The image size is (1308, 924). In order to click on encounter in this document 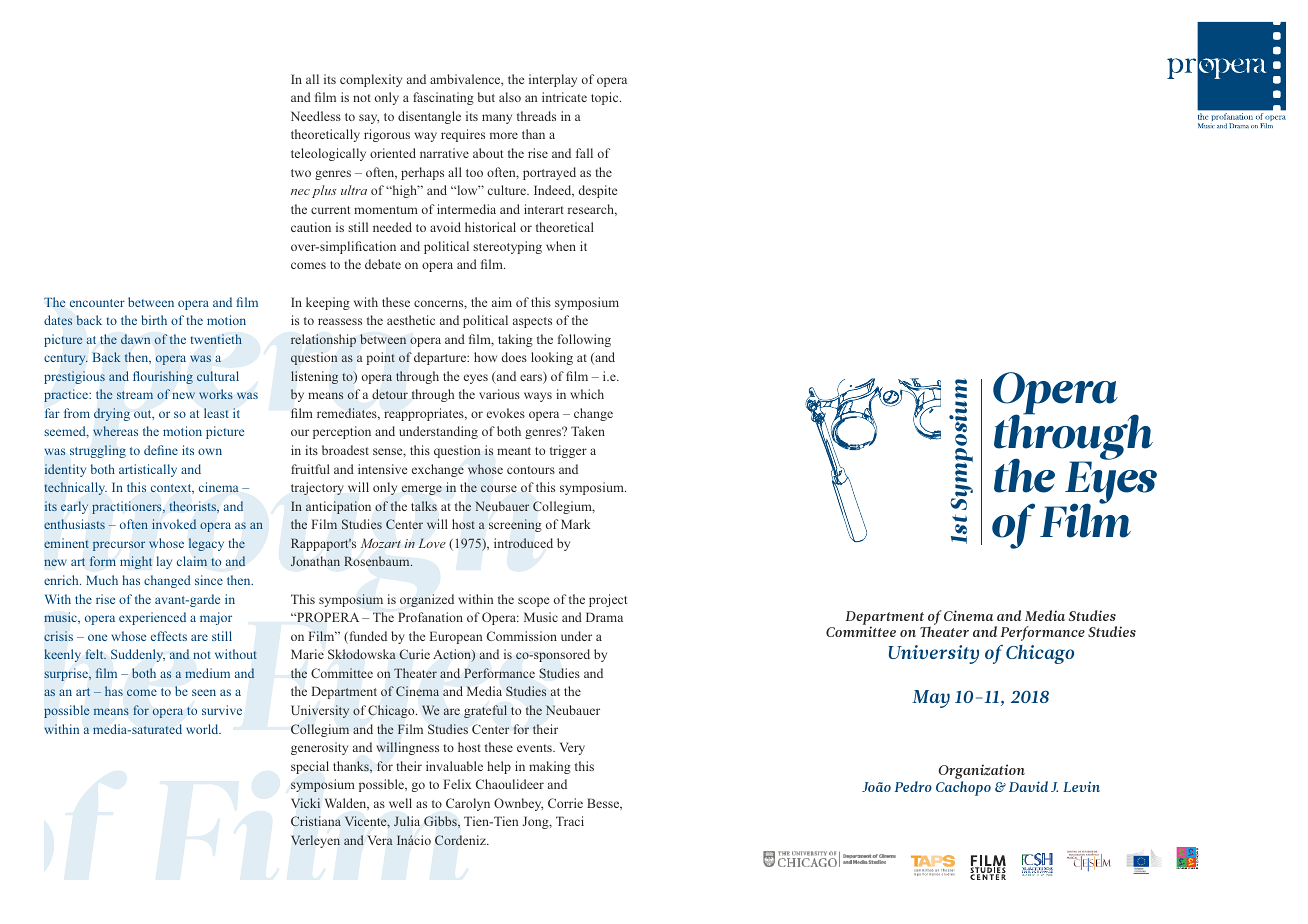, I will do `click(97, 303)`.
